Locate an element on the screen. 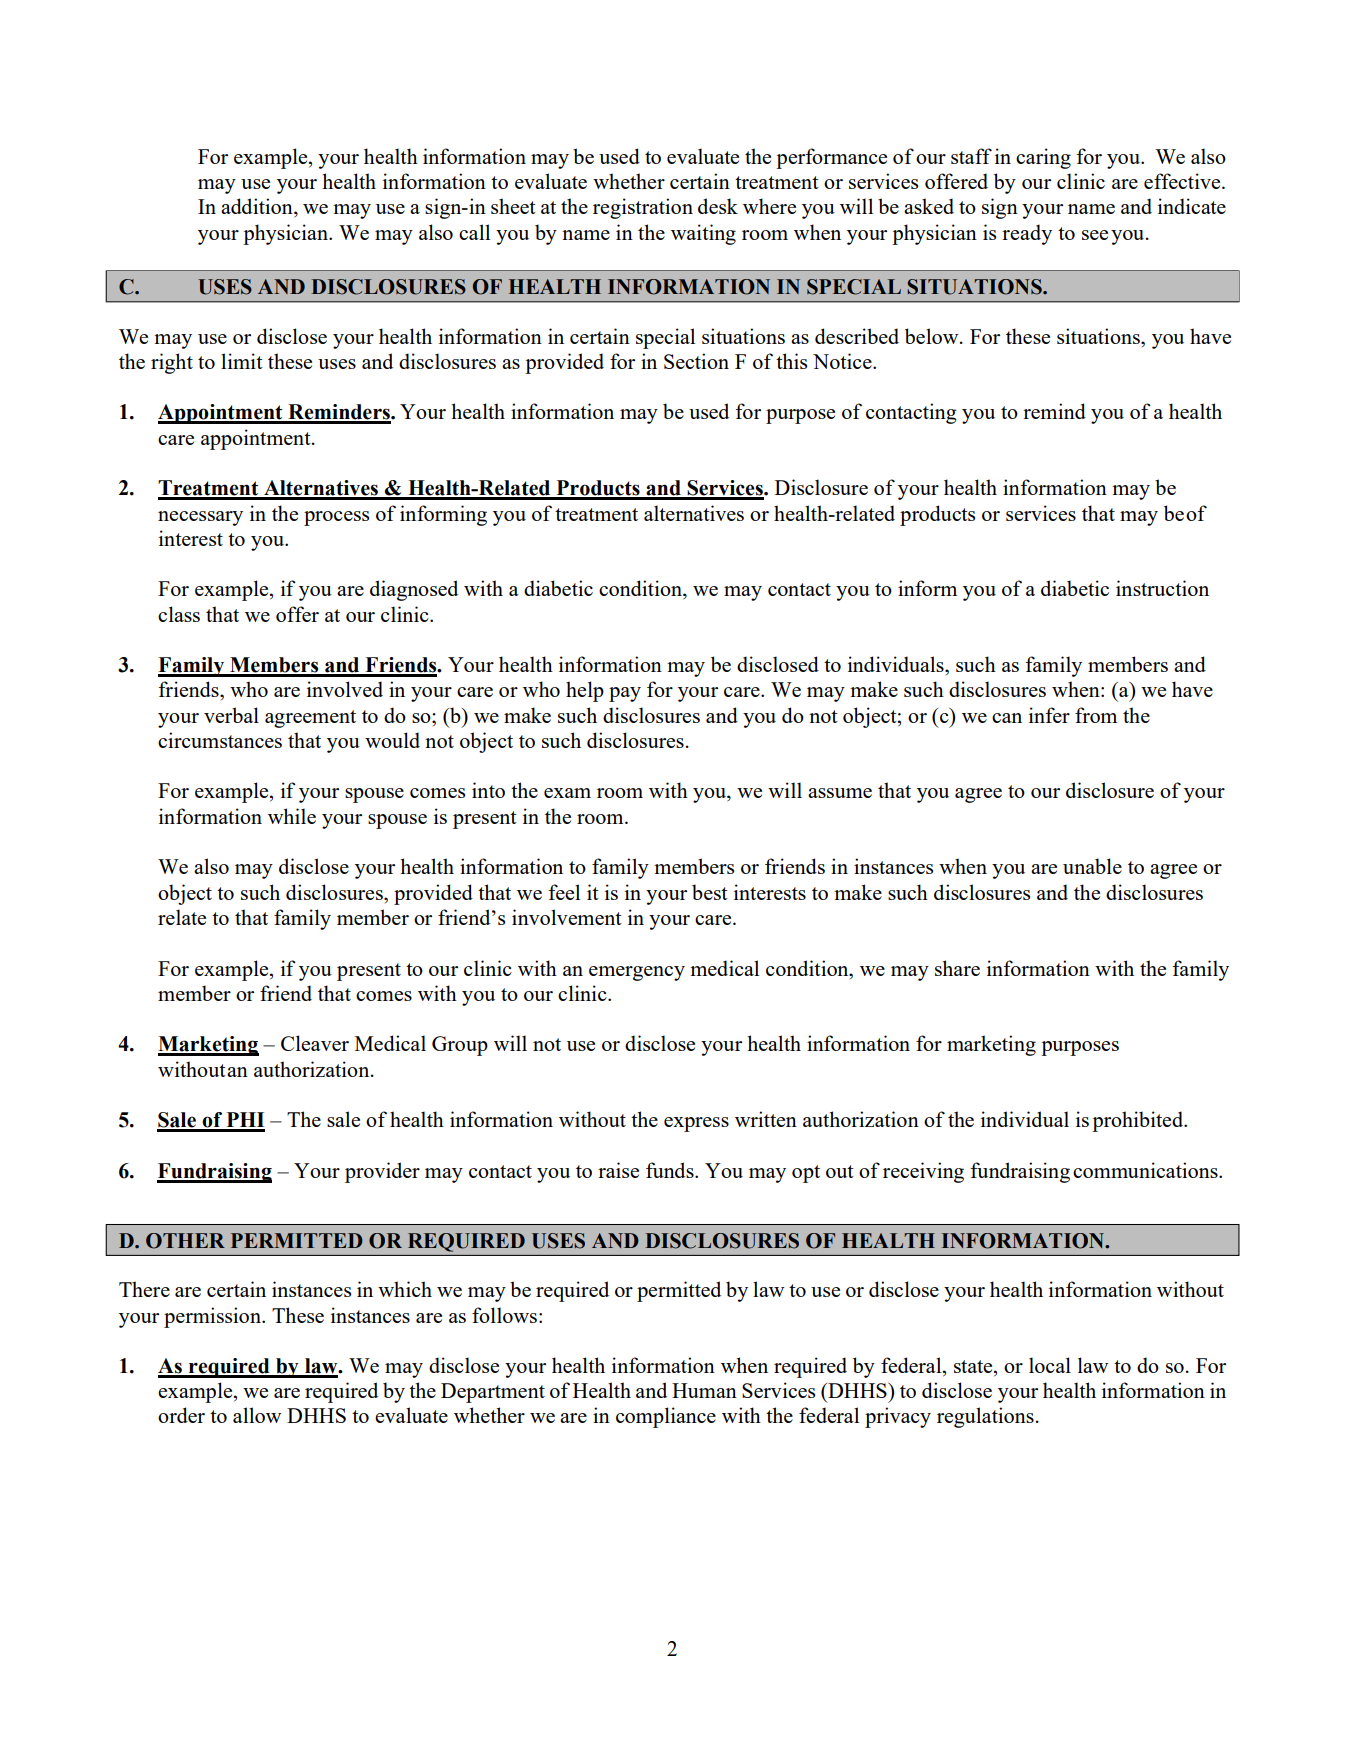 The image size is (1345, 1741). local is located at coordinates (1050, 1365).
